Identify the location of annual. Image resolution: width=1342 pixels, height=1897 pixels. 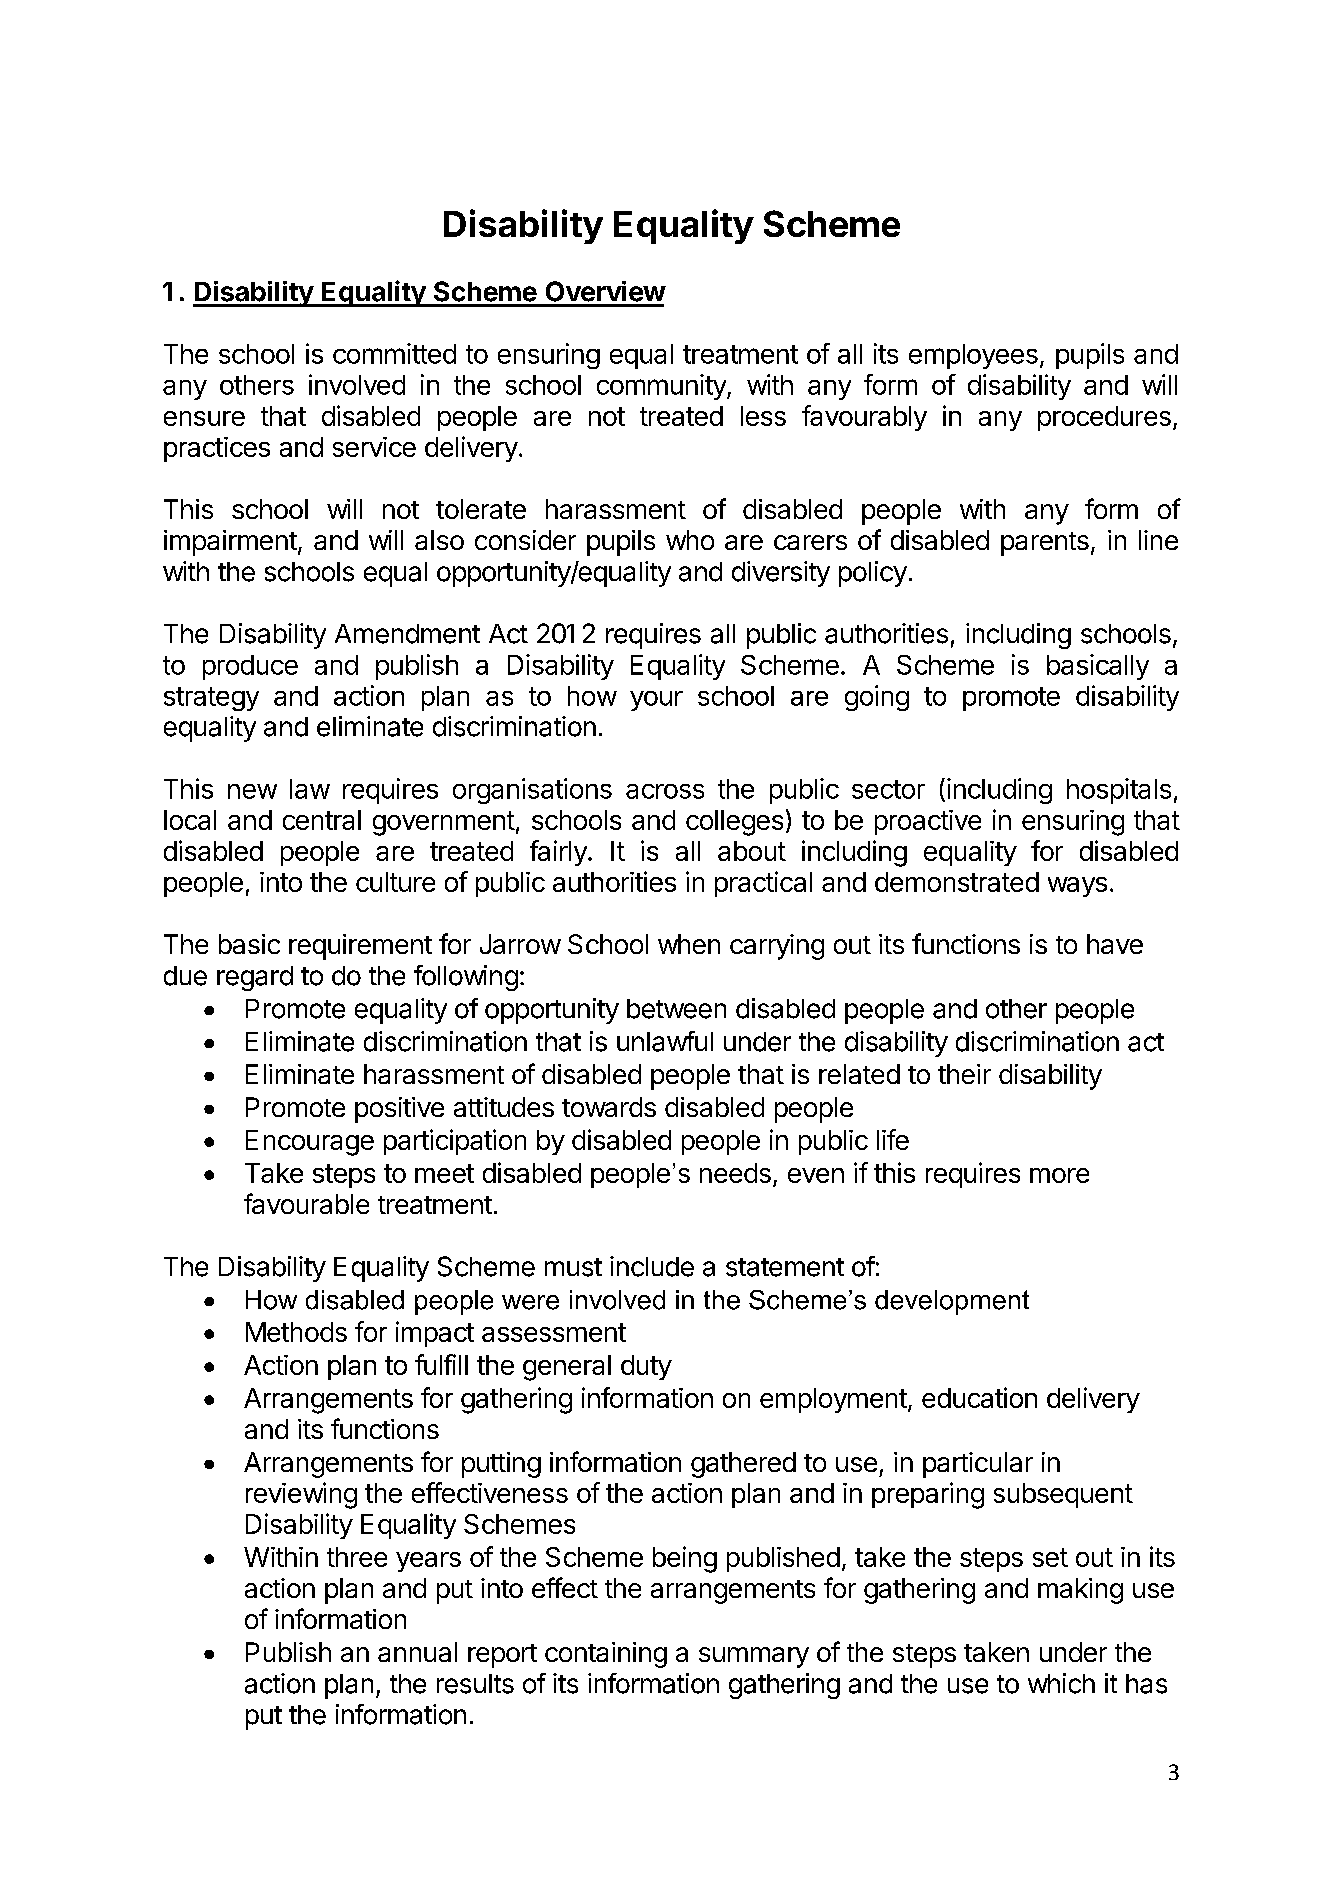
(417, 1652).
